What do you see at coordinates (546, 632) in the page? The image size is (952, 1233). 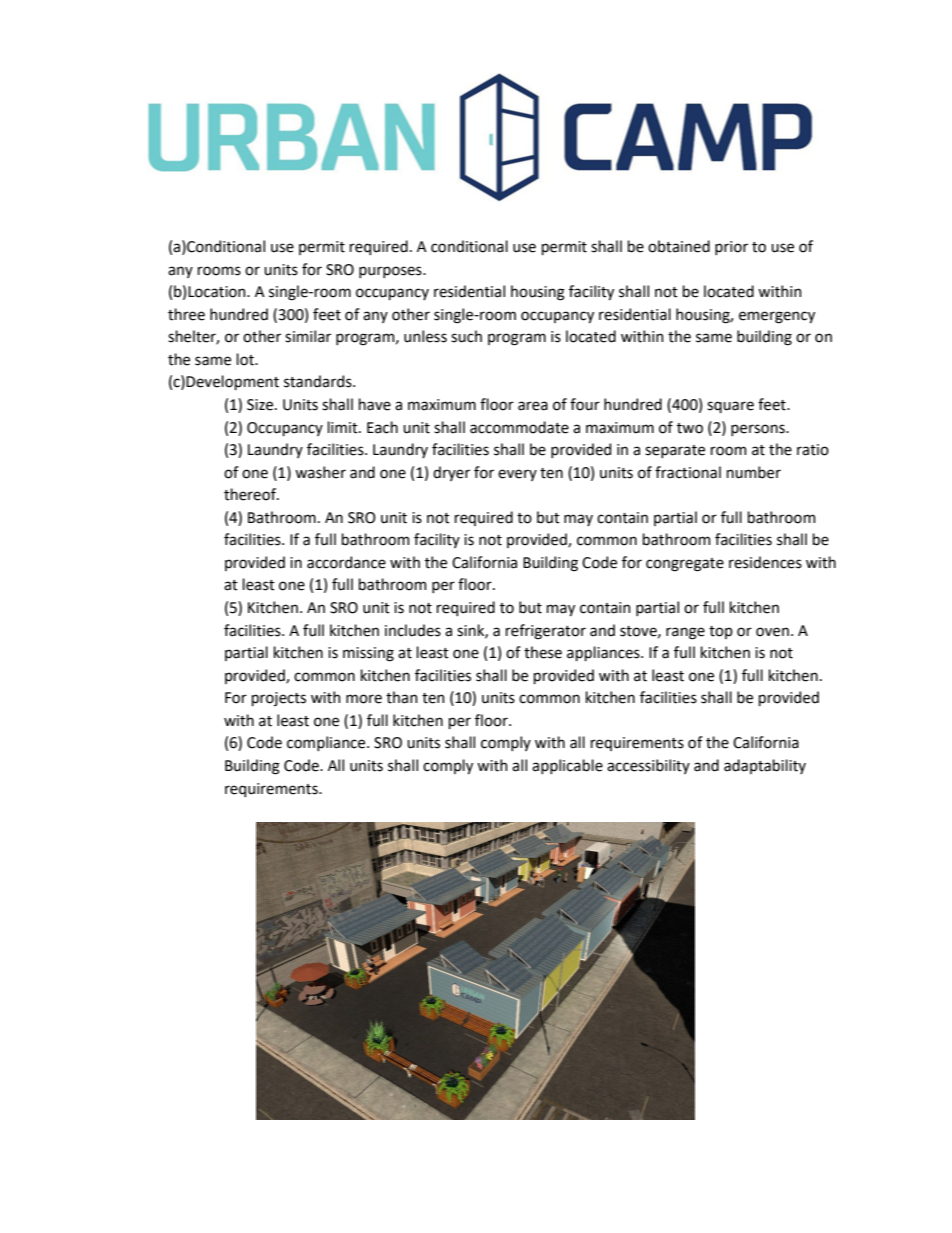 I see `refrigerator` at bounding box center [546, 632].
